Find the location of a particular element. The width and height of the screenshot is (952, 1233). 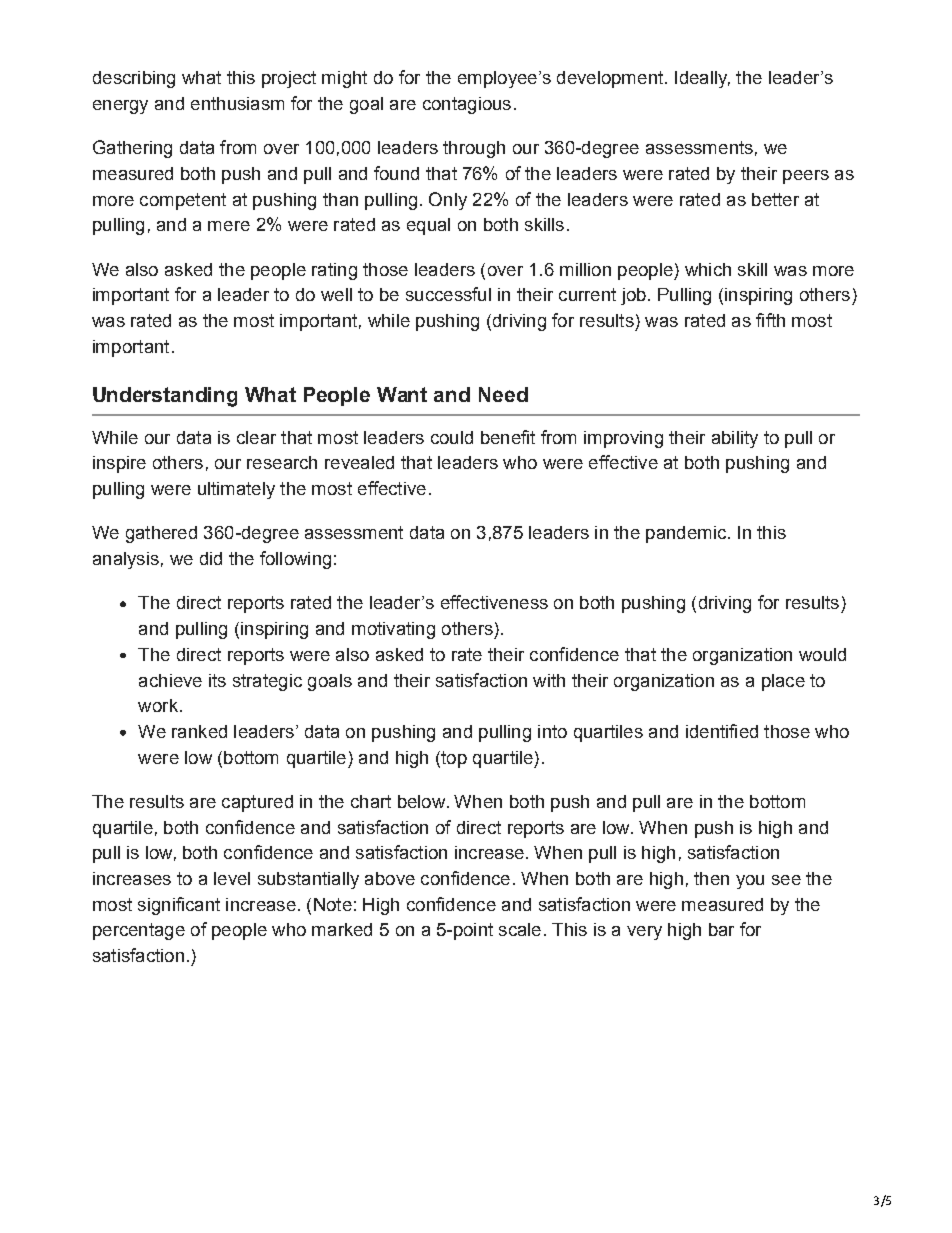

scale is located at coordinates (520, 929).
